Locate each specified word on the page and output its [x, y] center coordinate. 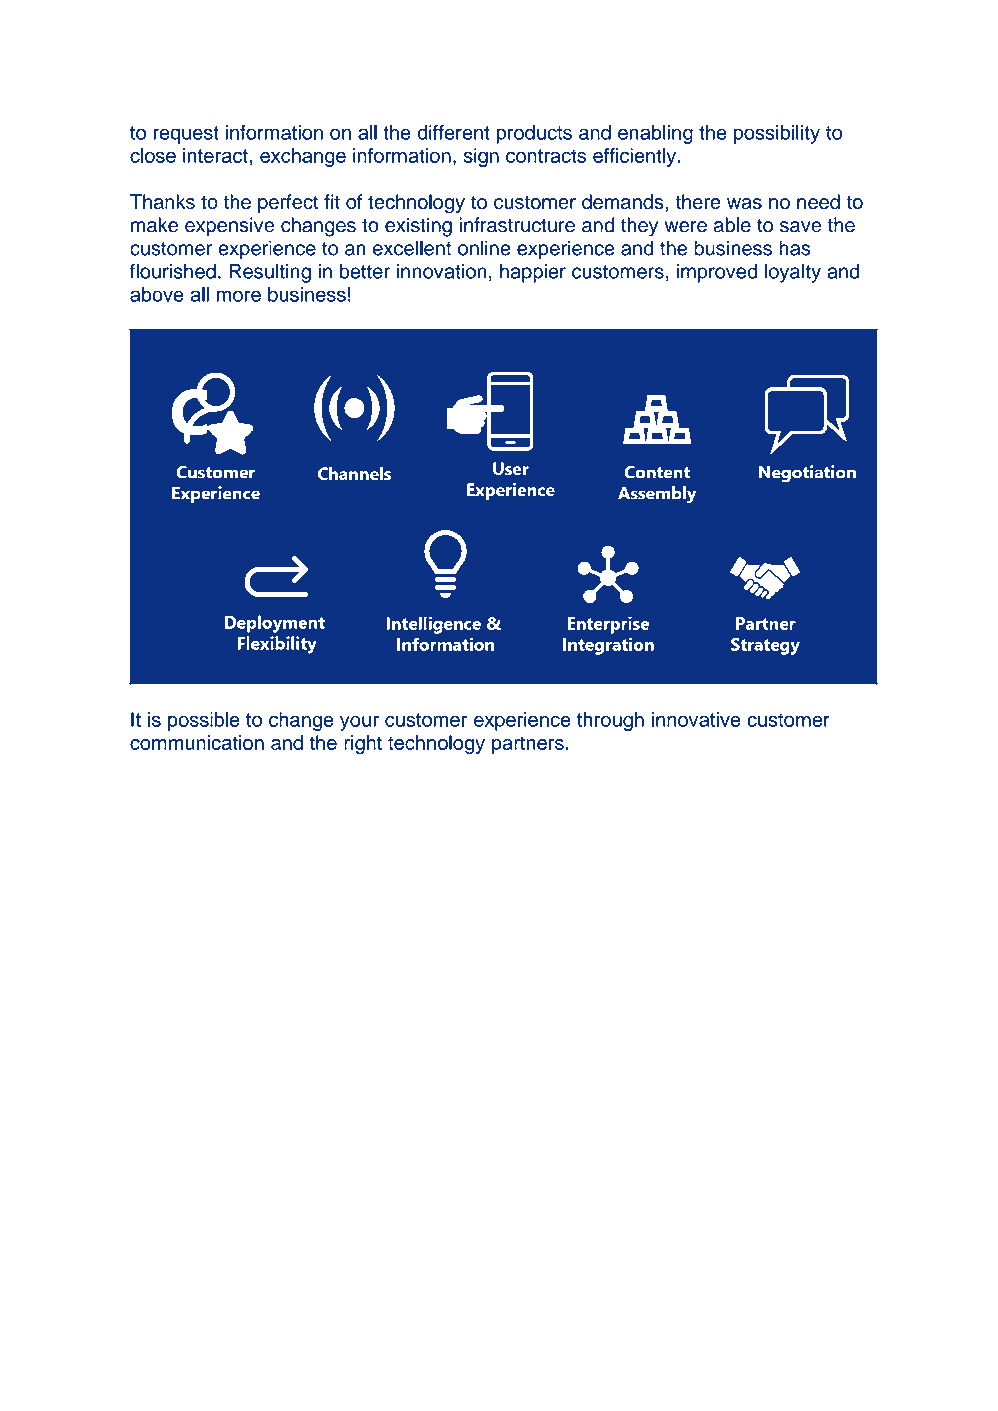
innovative [696, 719]
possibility [777, 134]
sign [481, 157]
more [239, 296]
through [610, 721]
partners [528, 745]
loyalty [793, 273]
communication [197, 742]
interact [216, 155]
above [157, 294]
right [363, 744]
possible [204, 721]
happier [533, 273]
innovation [442, 271]
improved [717, 273]
